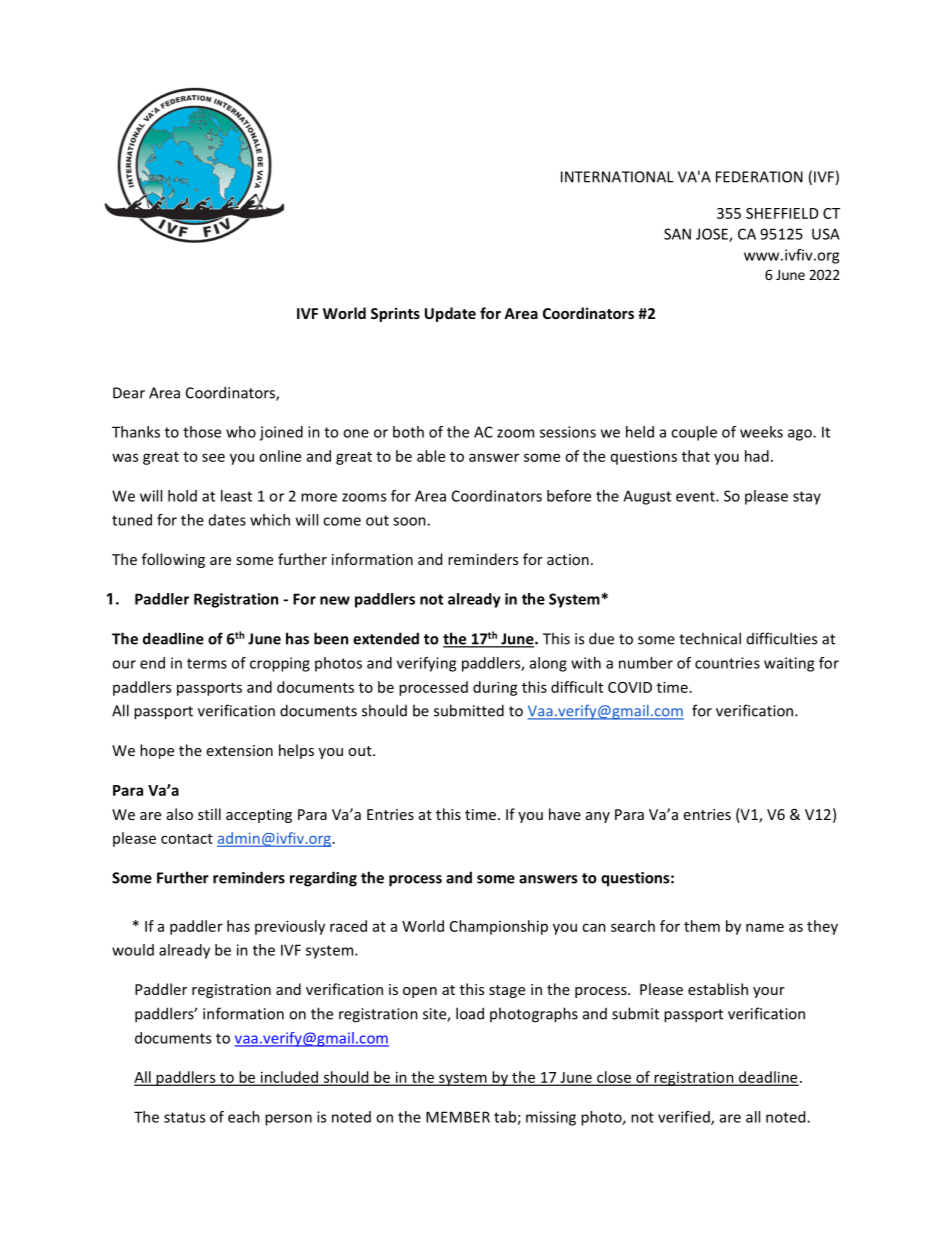 The image size is (952, 1233). Describe the element at coordinates (184, 1117) in the screenshot. I see `status` at that location.
